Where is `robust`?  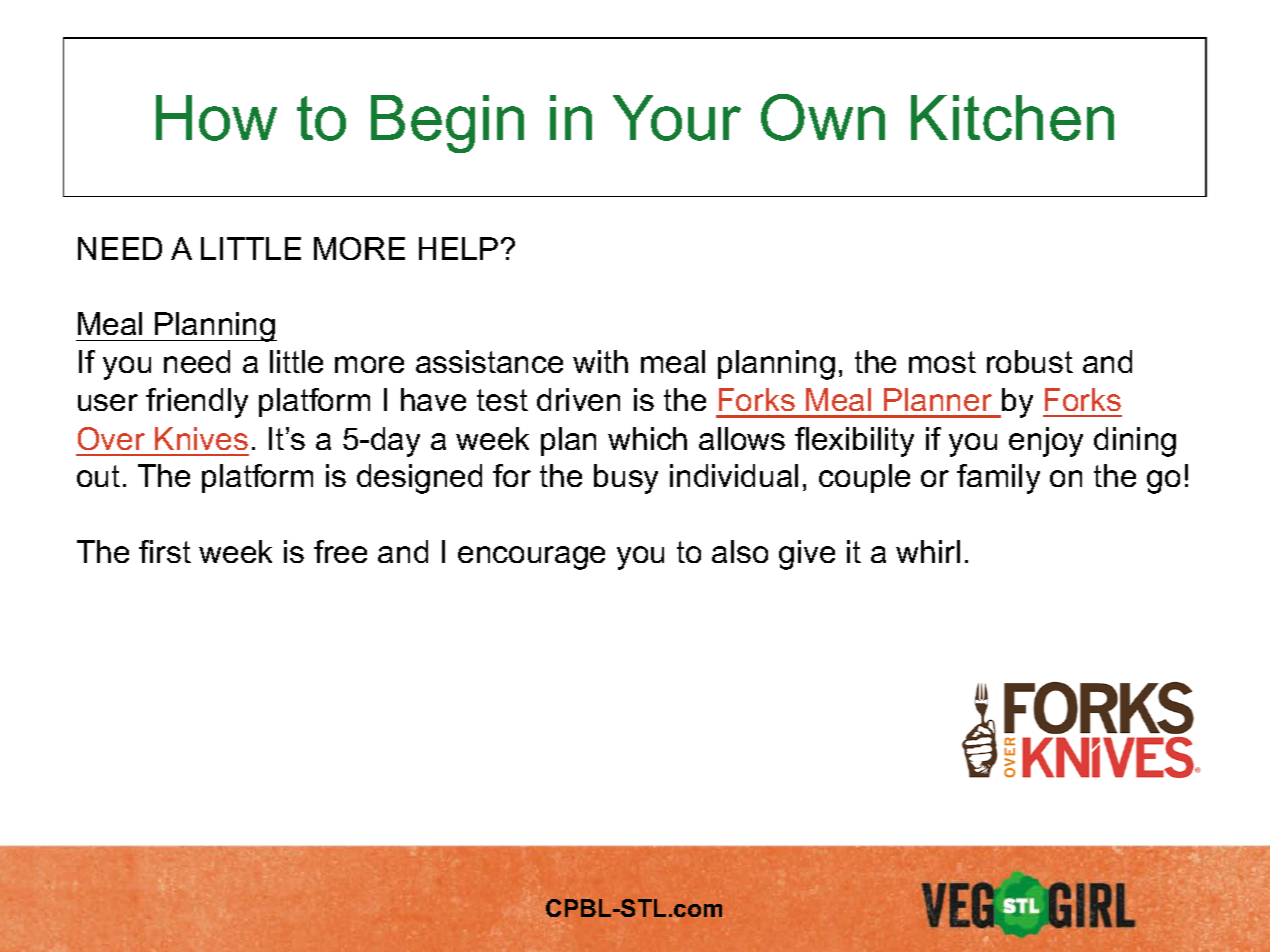
robust is located at coordinates (1030, 361).
